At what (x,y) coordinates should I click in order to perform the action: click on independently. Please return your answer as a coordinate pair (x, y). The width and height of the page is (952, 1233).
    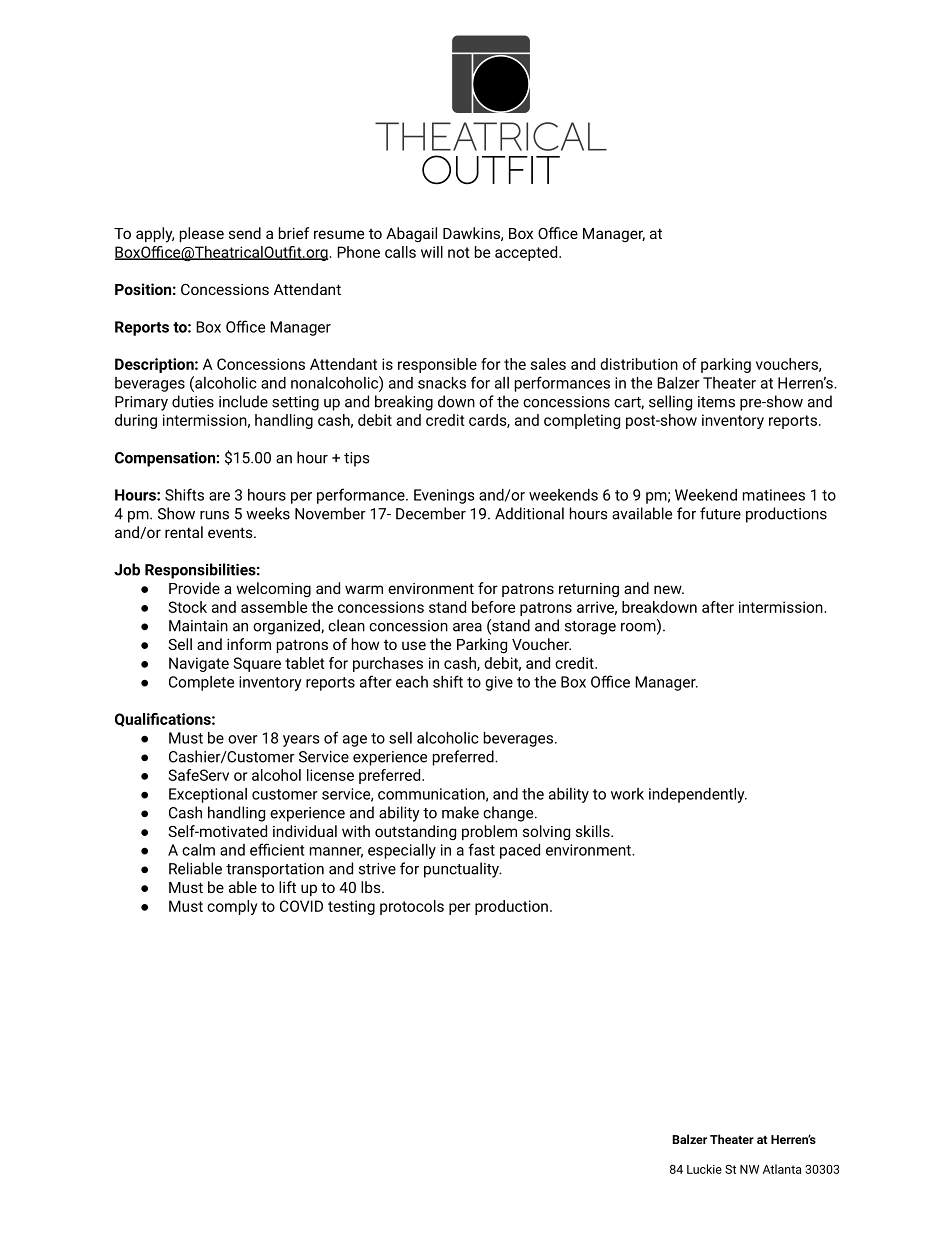
    Looking at the image, I should click on (698, 795).
